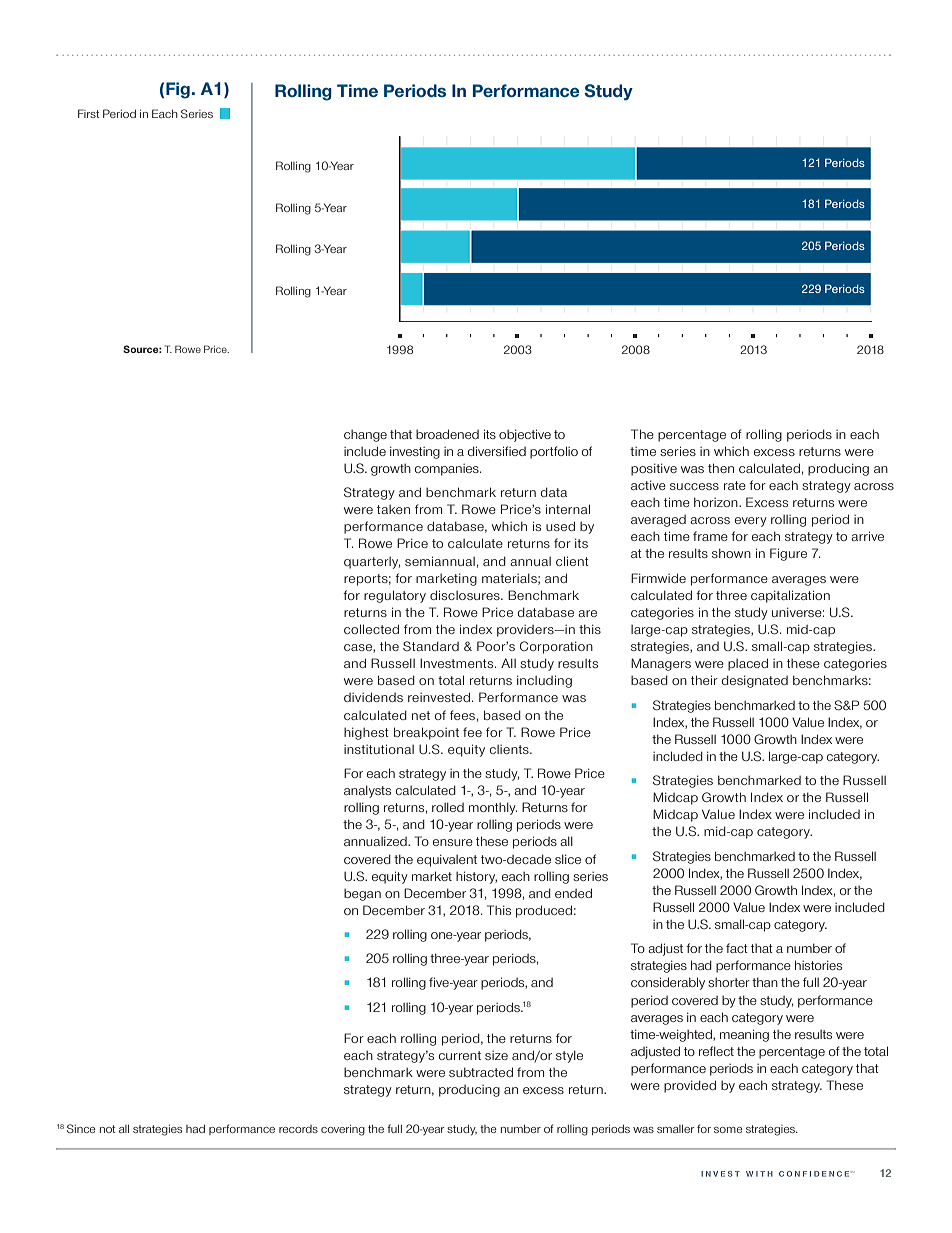 This screenshot has height=1233, width=952. What do you see at coordinates (448, 470) in the screenshot?
I see `companies` at bounding box center [448, 470].
